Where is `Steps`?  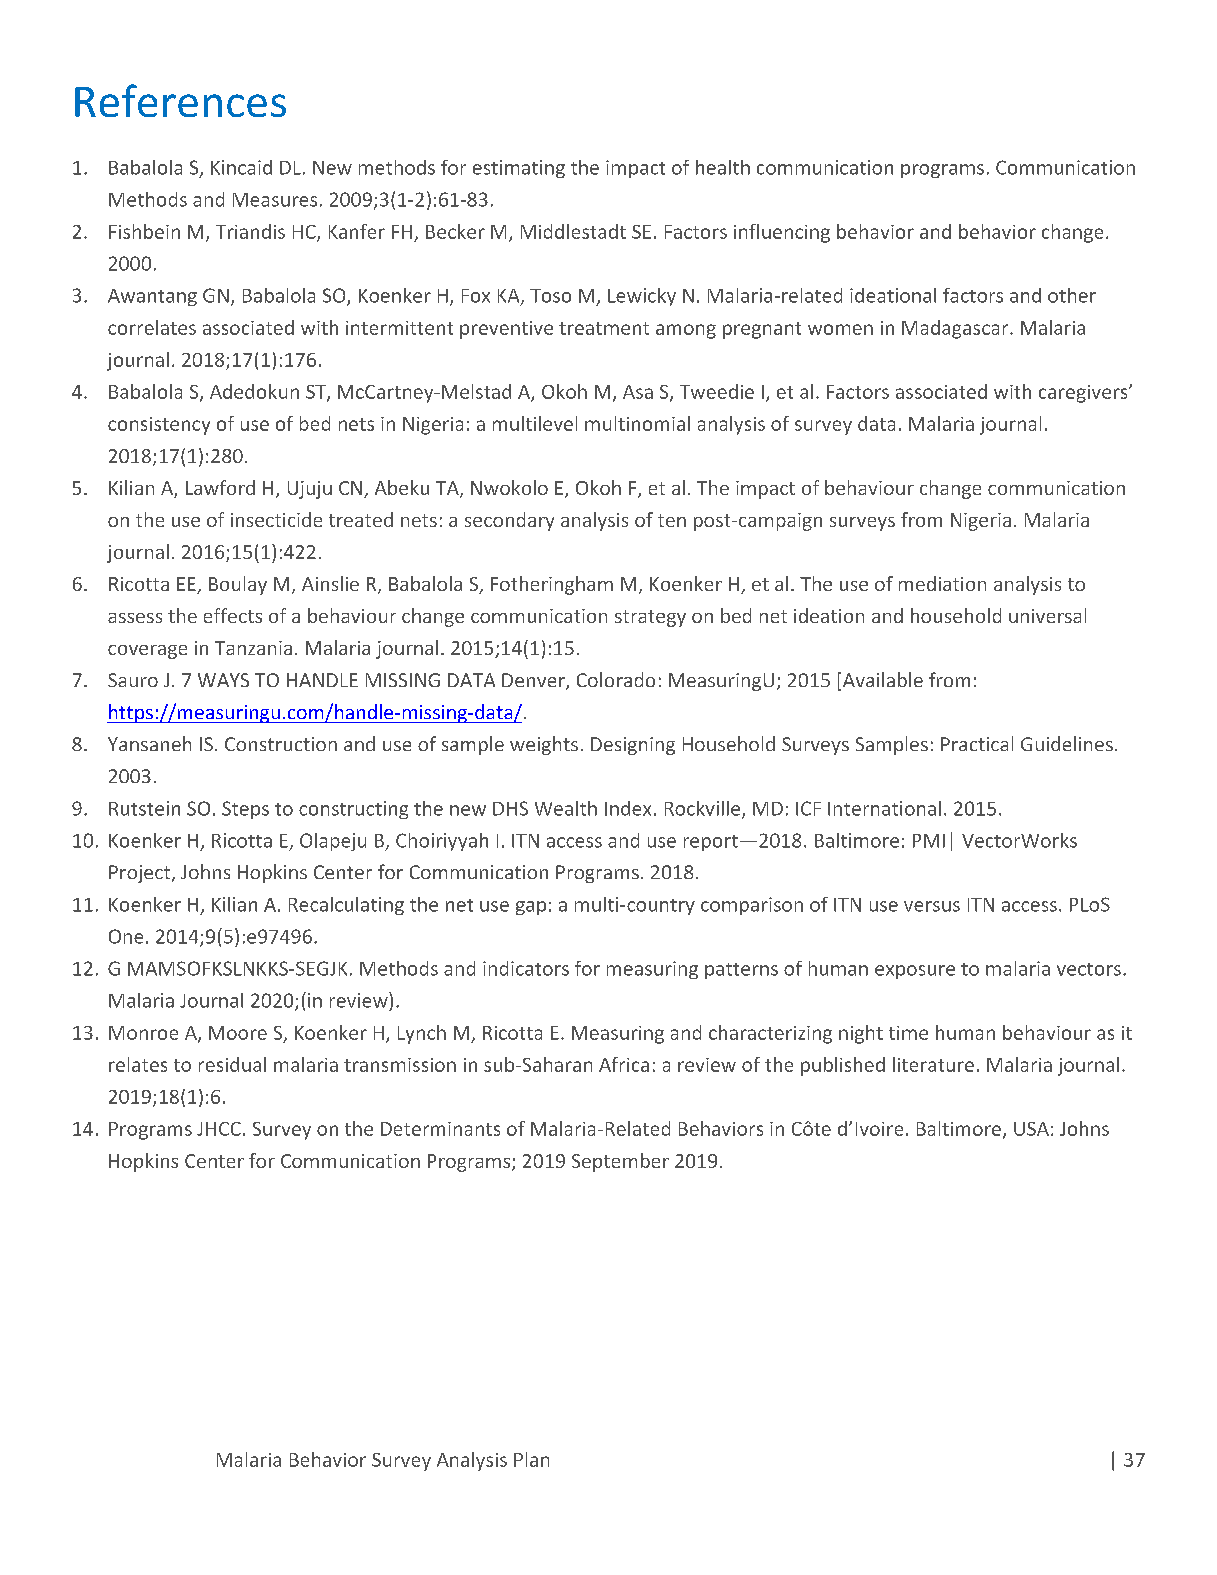
Steps is located at coordinates (245, 810).
